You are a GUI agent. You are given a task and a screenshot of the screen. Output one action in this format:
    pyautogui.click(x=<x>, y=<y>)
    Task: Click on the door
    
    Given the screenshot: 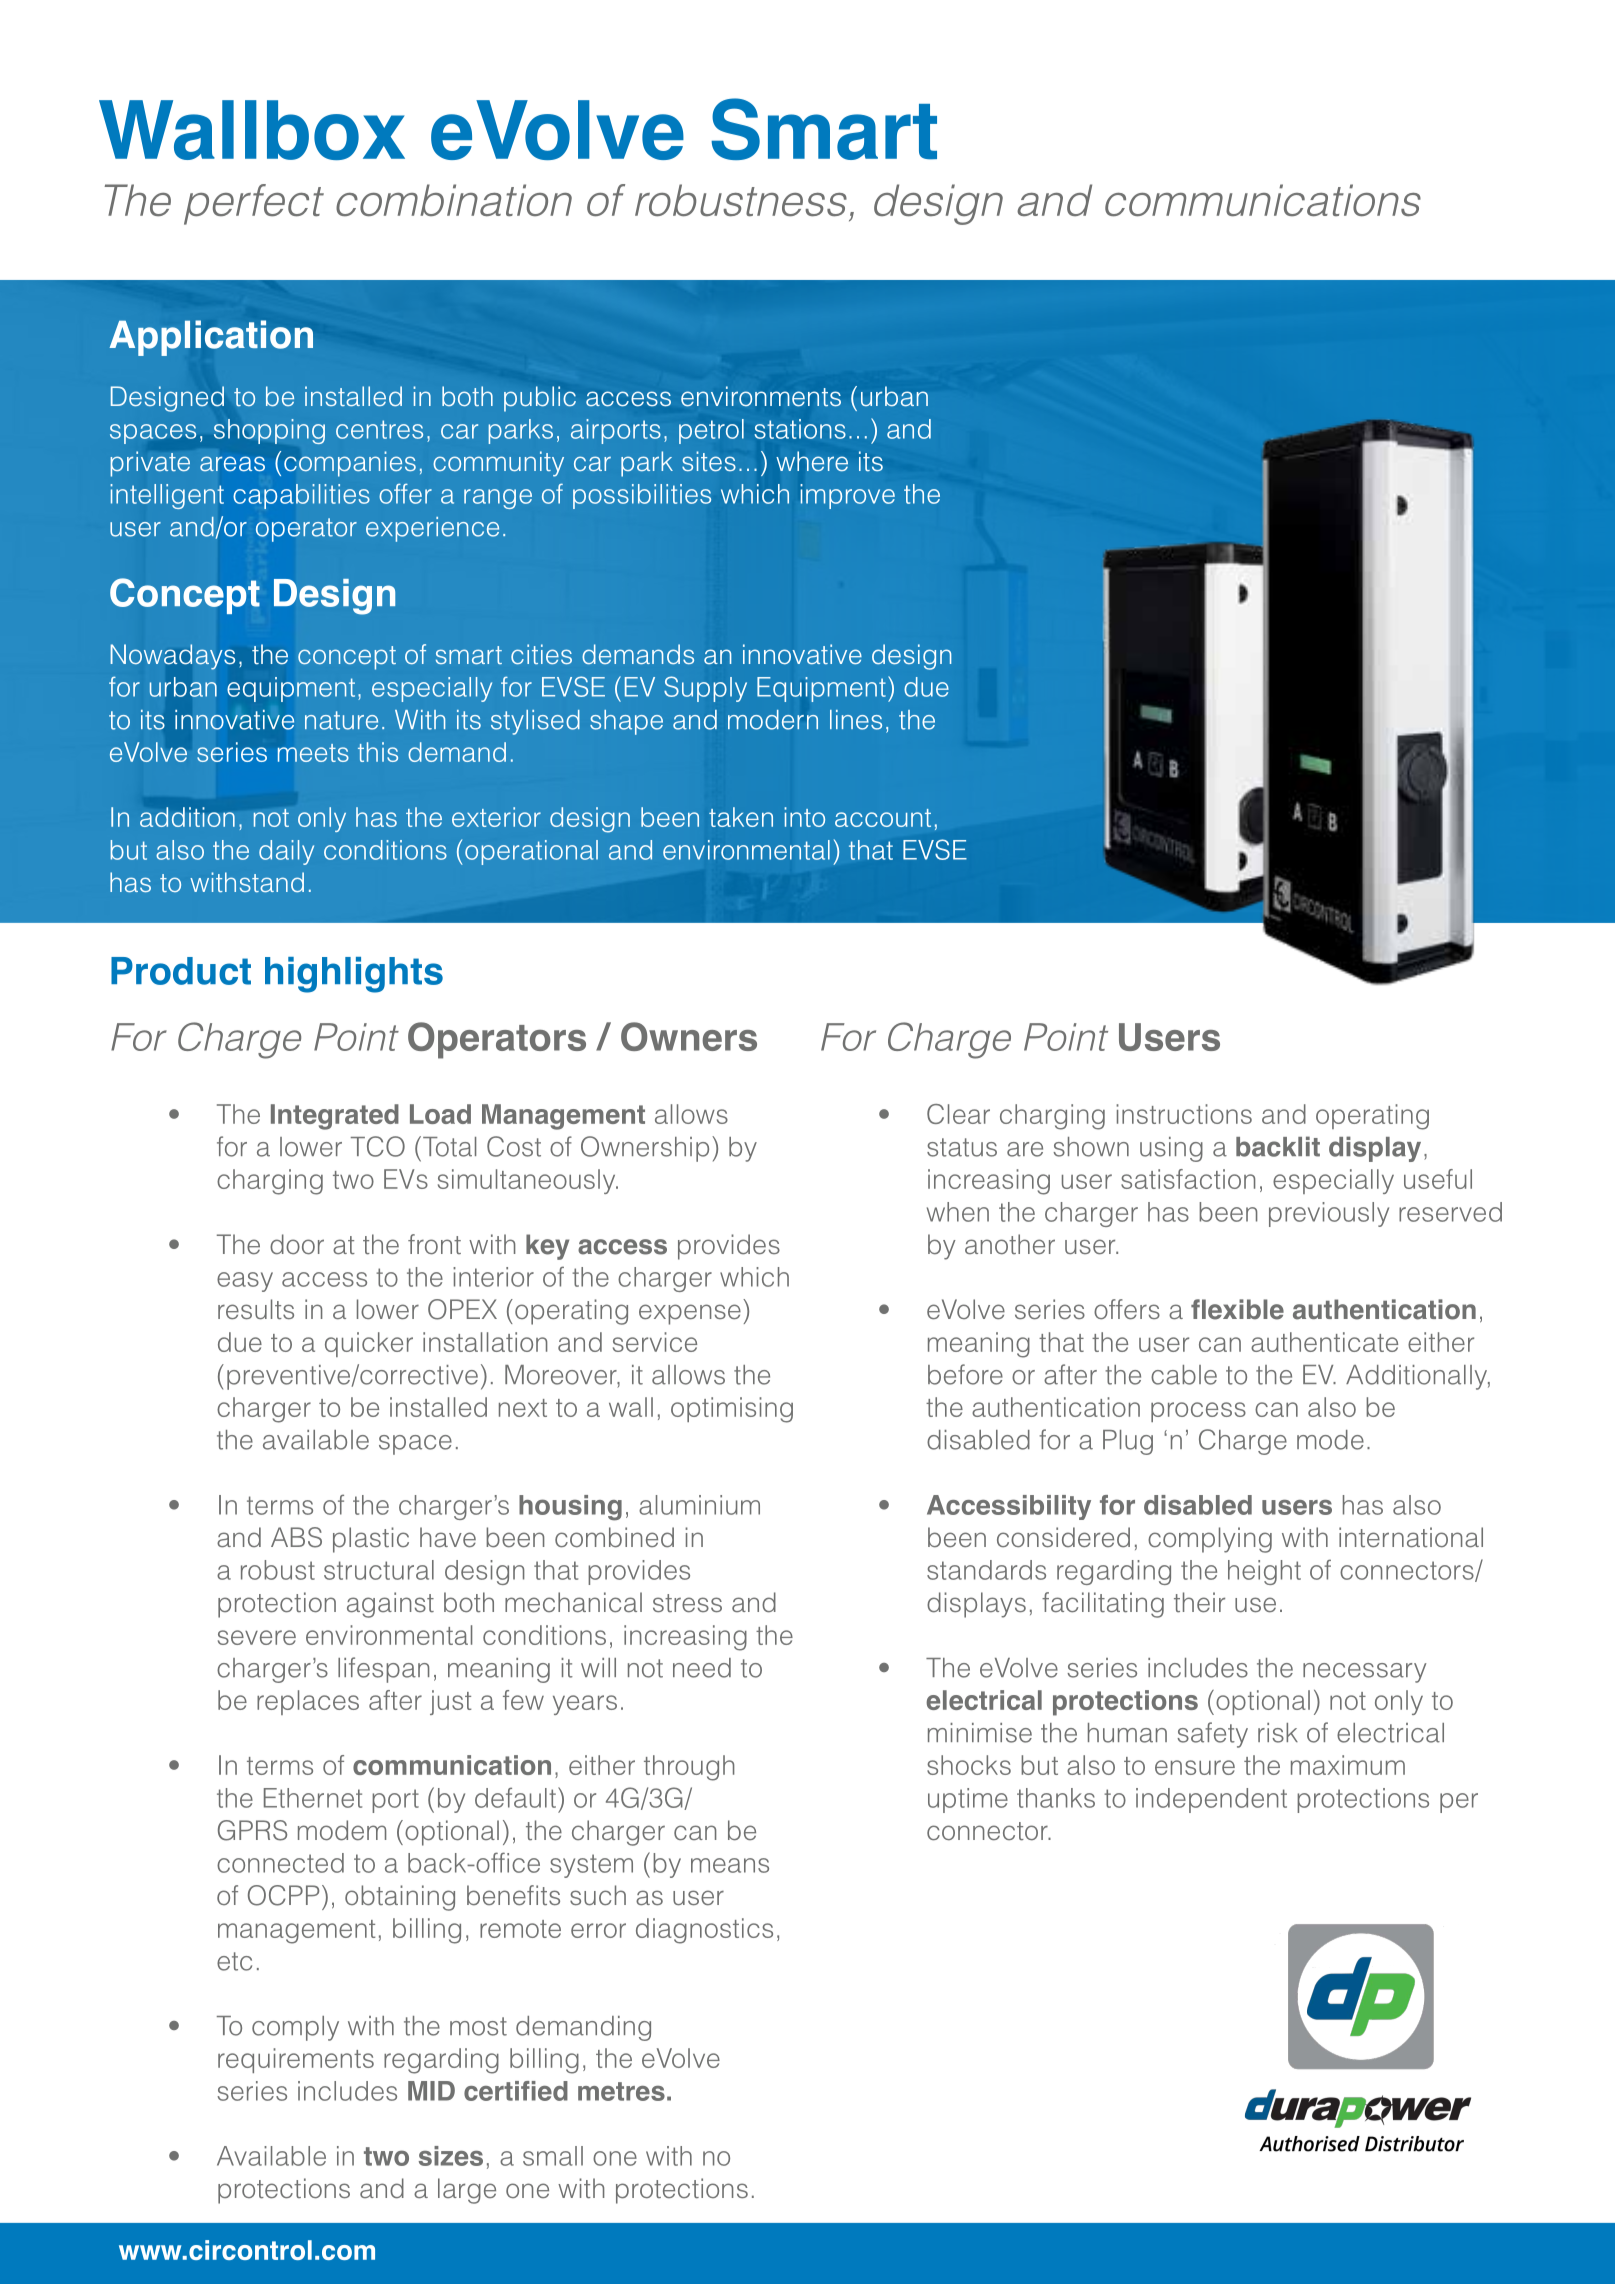 What is the action you would take?
    pyautogui.click(x=297, y=1244)
